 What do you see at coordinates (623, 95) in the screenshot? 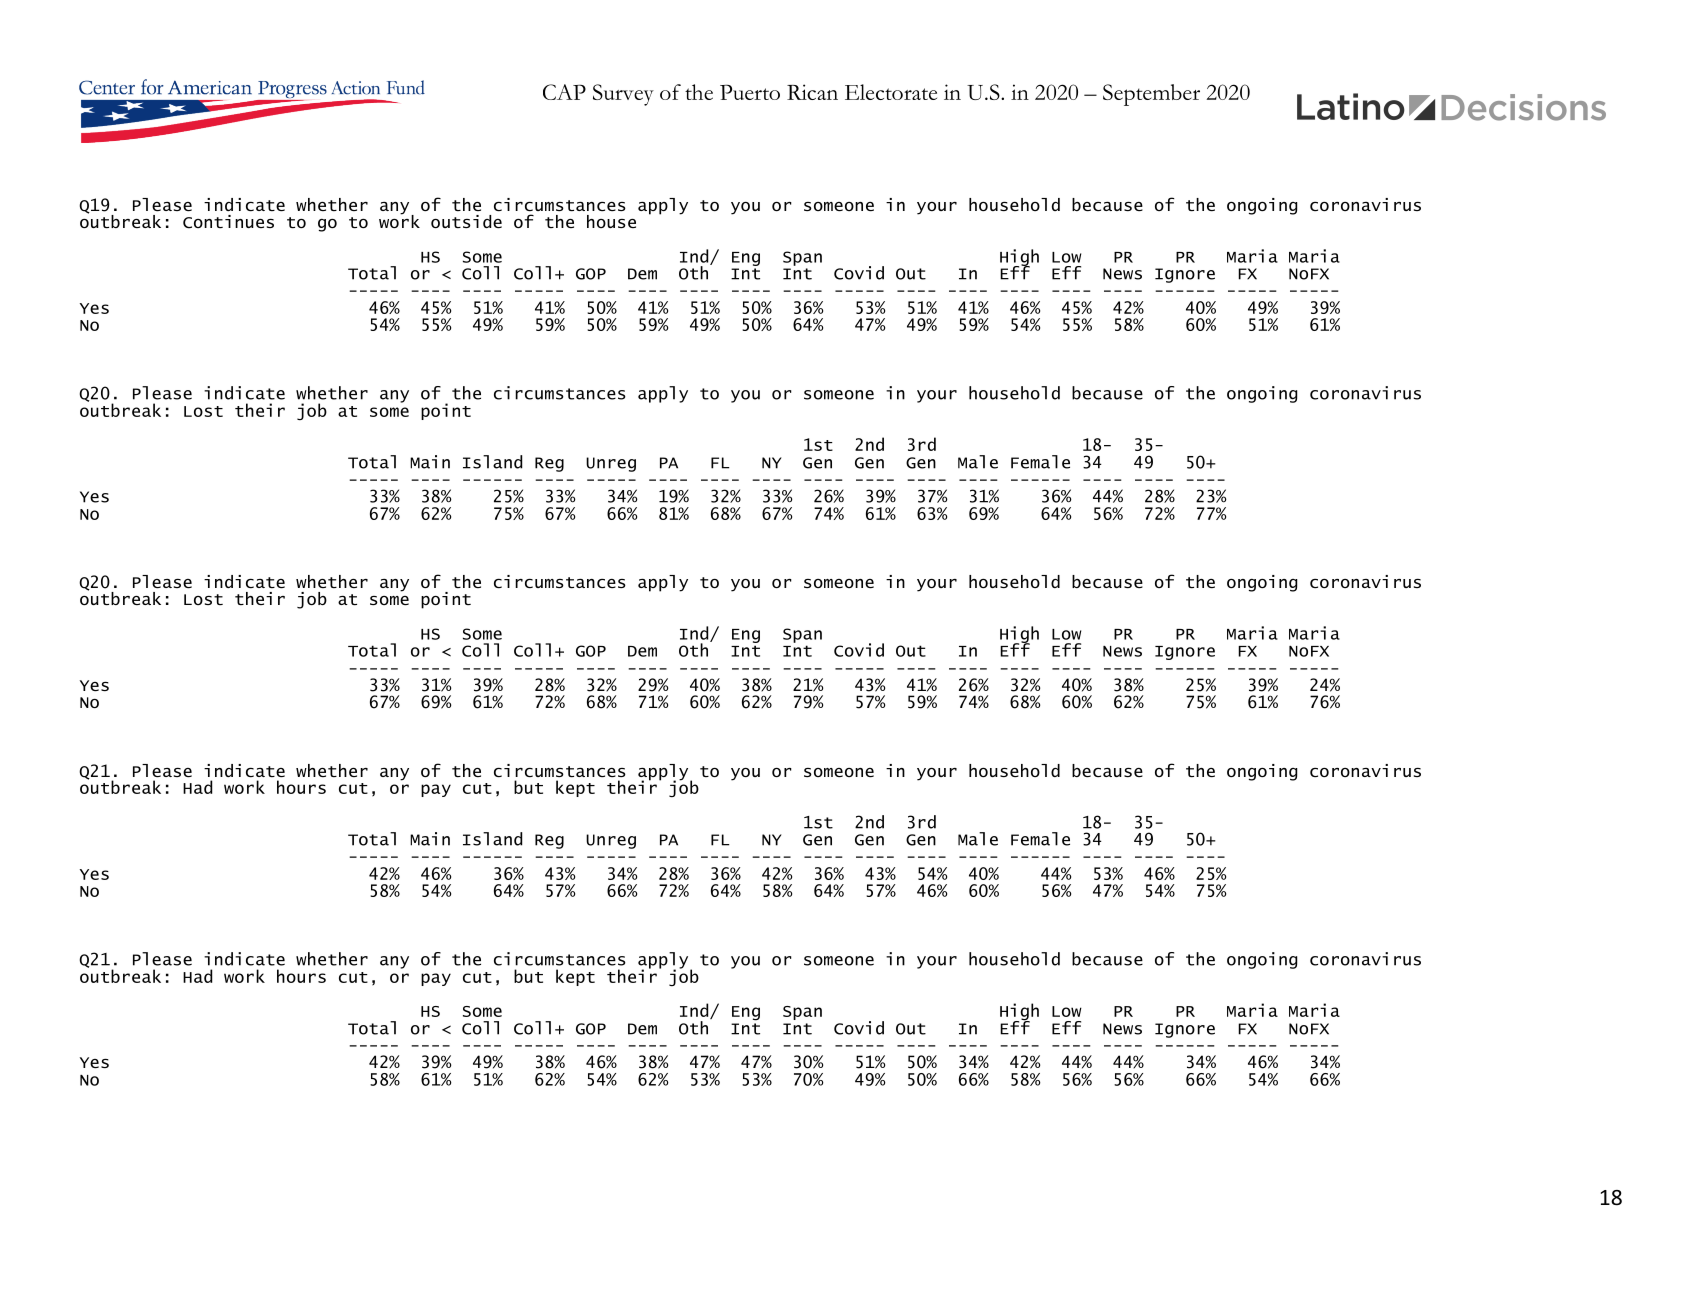
I see `Survey` at bounding box center [623, 95].
